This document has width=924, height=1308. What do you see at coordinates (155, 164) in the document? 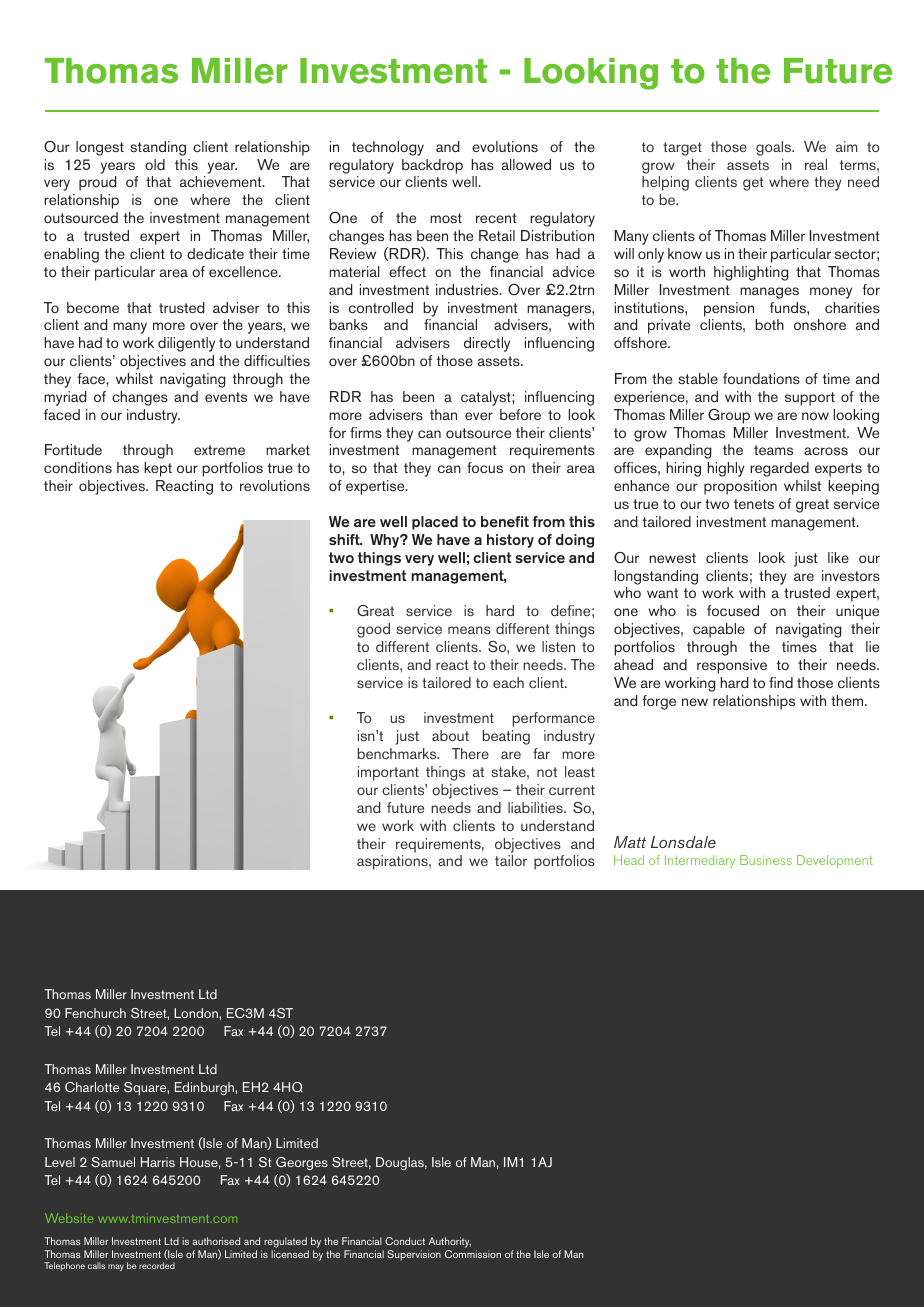
I see `old` at bounding box center [155, 164].
